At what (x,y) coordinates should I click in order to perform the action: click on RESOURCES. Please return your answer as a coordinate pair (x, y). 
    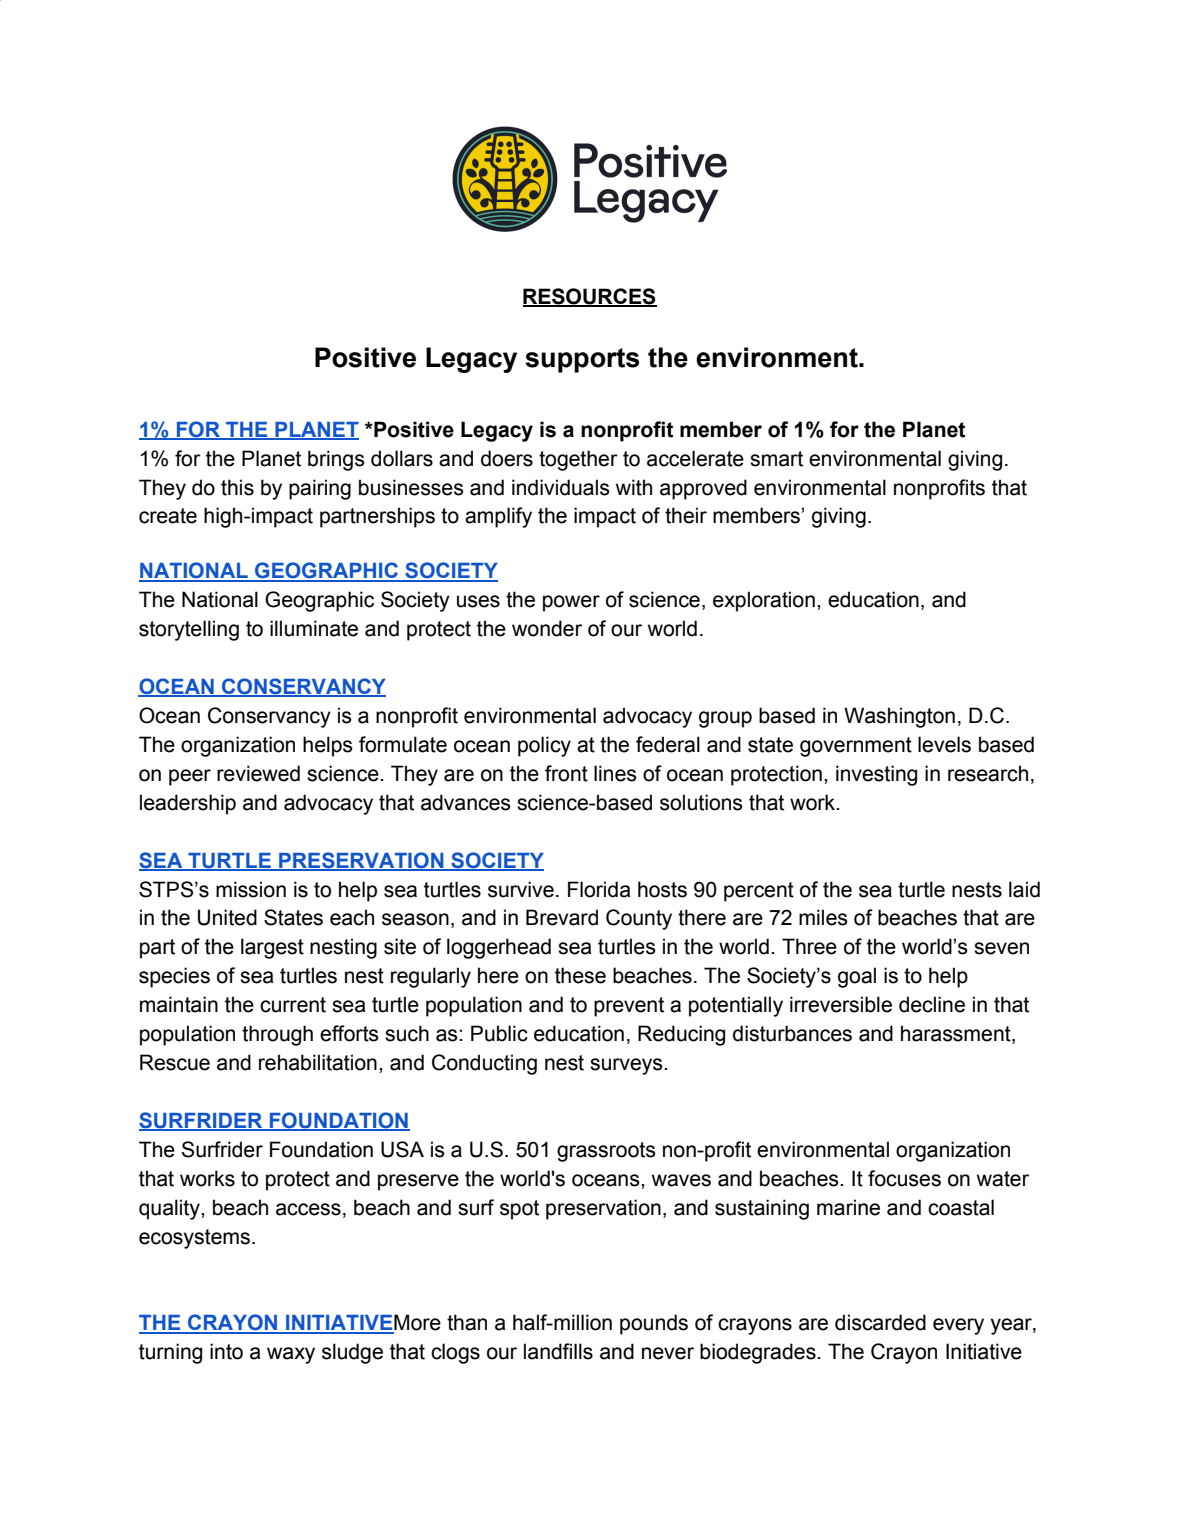
    Looking at the image, I should click on (590, 297).
